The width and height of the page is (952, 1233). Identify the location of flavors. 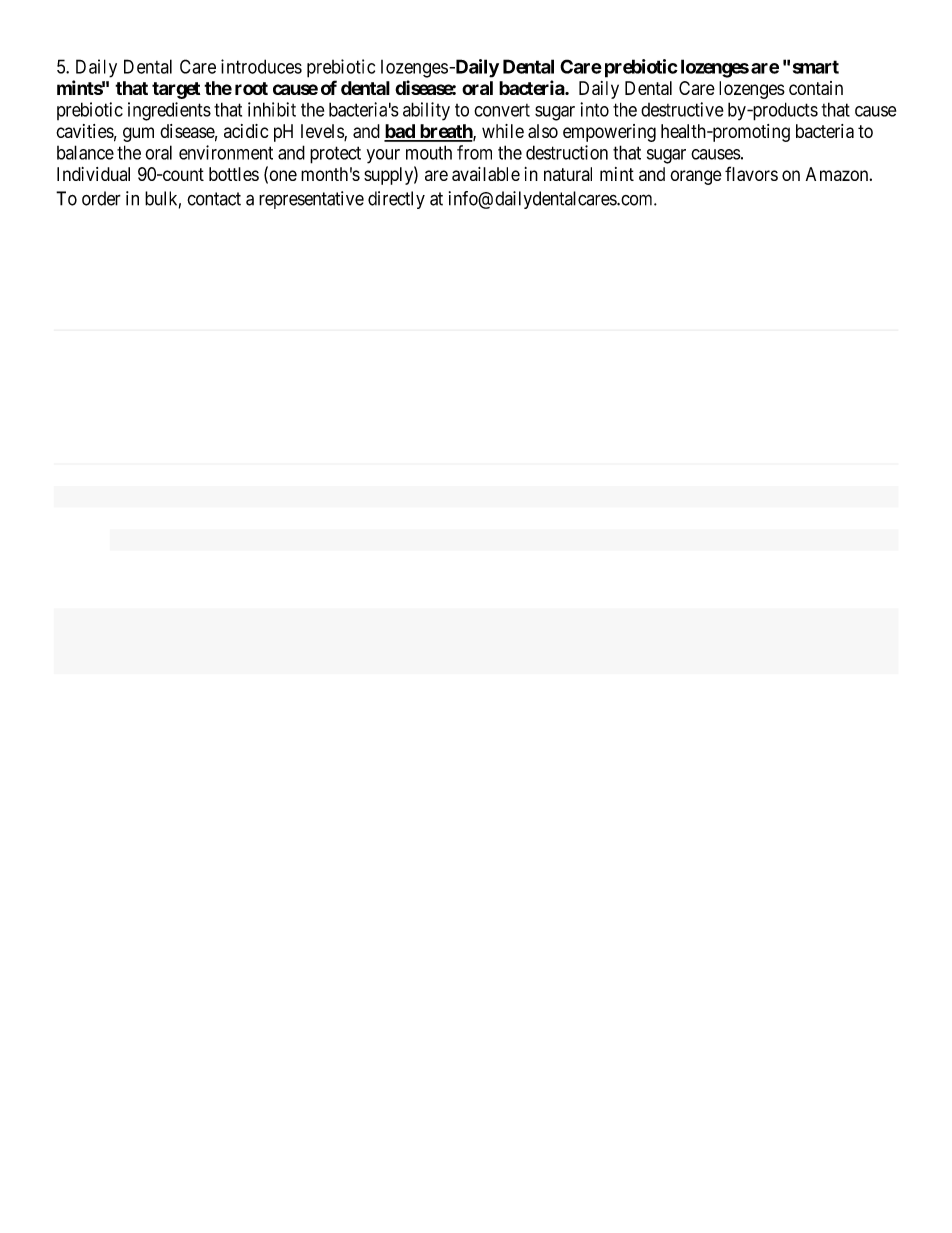
(751, 173).
